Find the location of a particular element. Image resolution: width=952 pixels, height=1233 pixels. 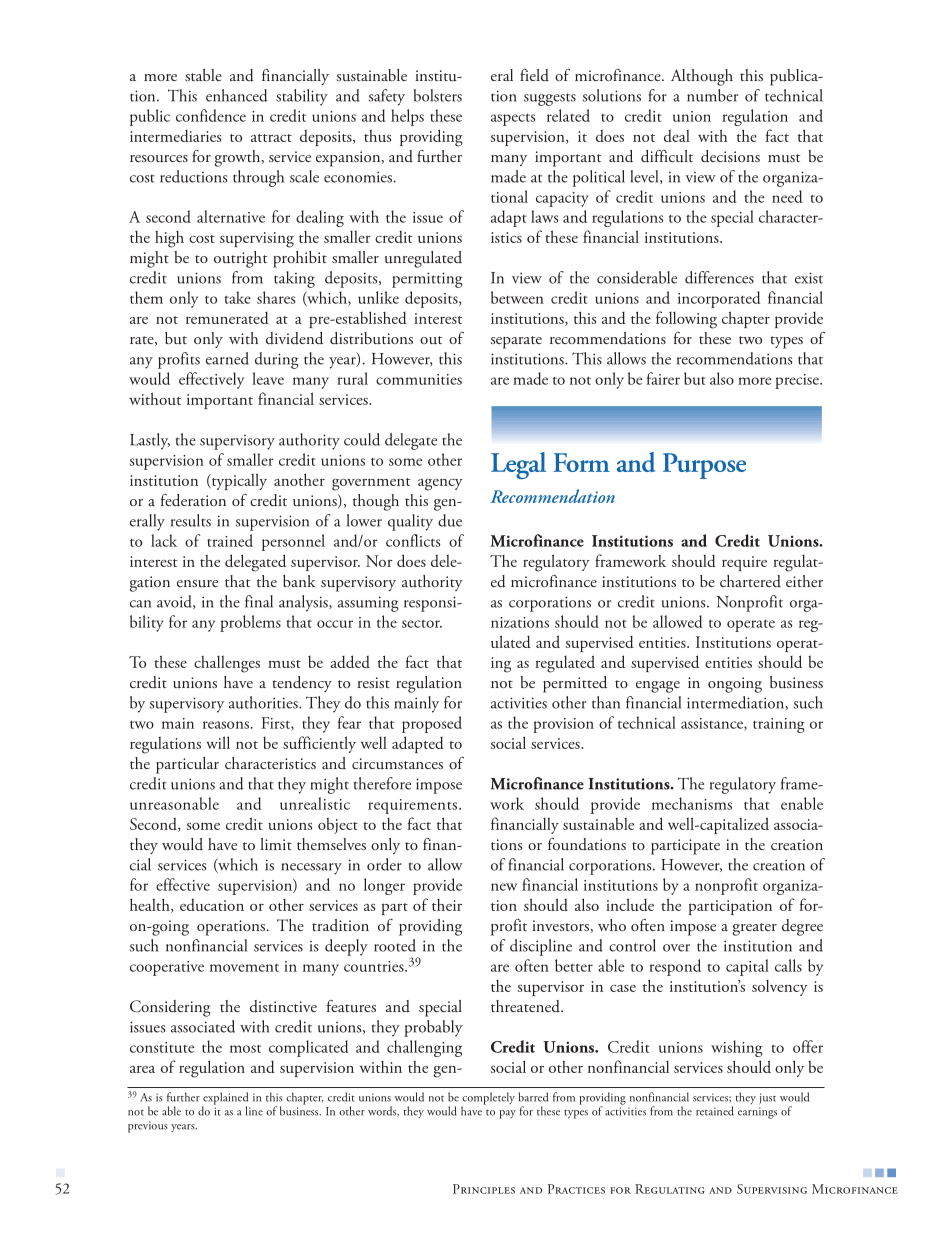

their is located at coordinates (447, 905).
